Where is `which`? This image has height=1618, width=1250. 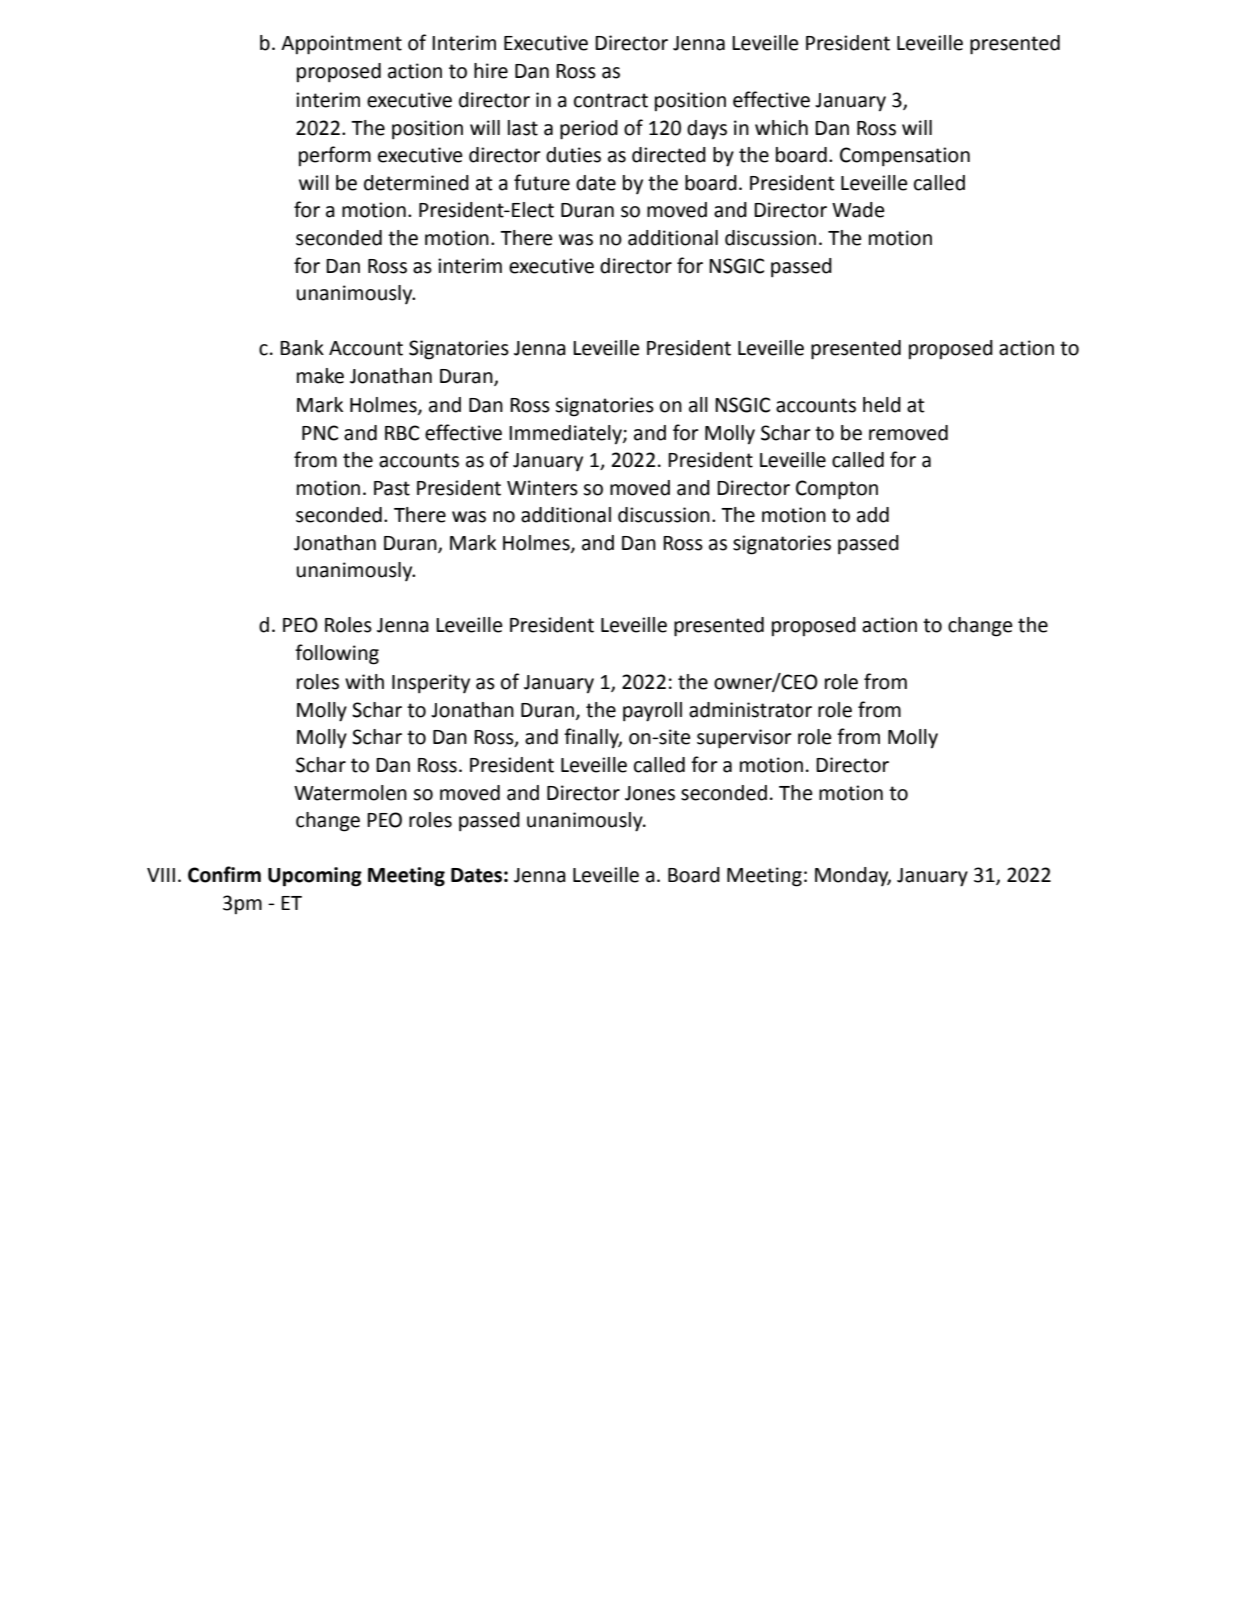
which is located at coordinates (781, 128).
